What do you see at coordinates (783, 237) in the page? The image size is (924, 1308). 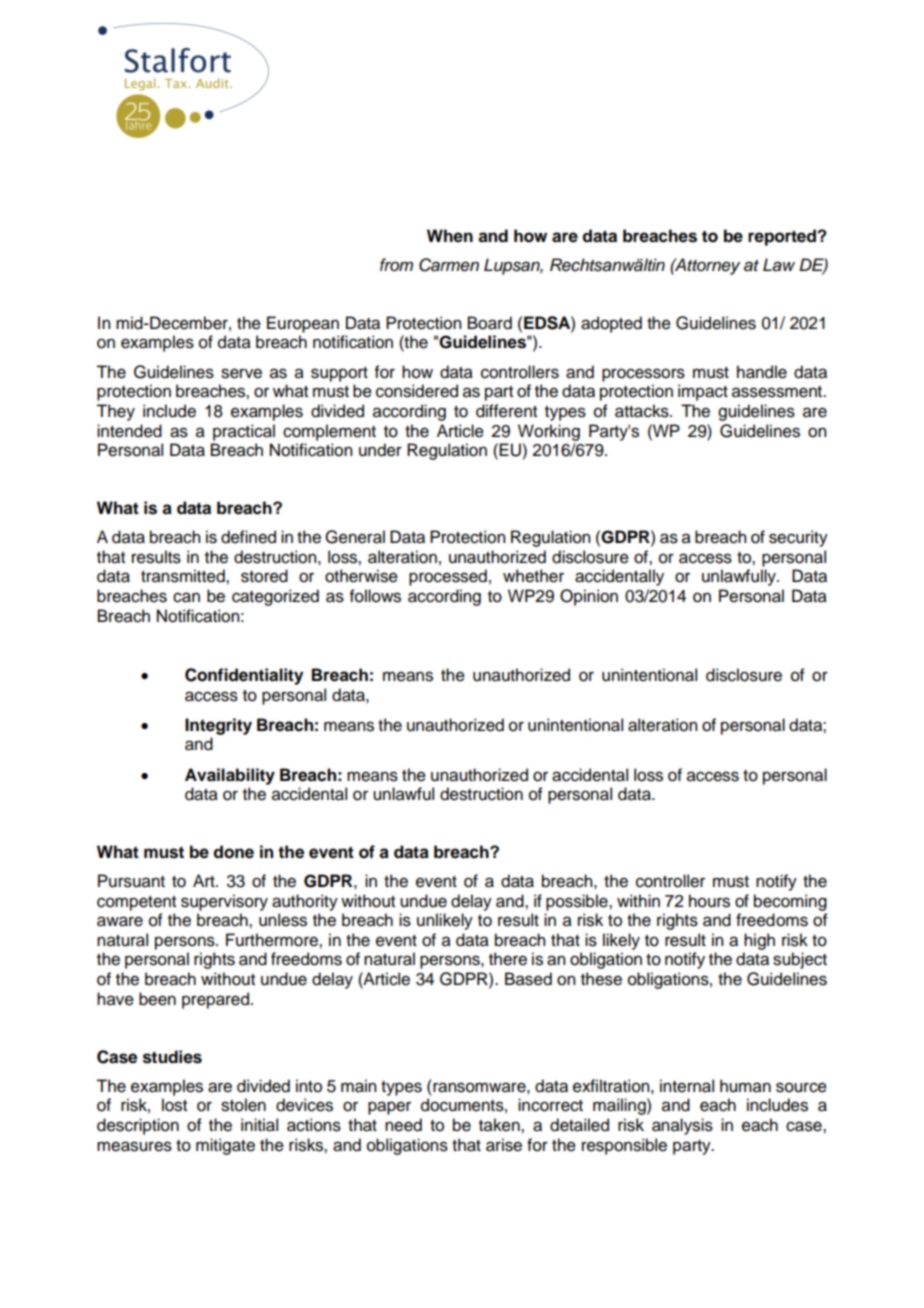 I see `reported` at bounding box center [783, 237].
